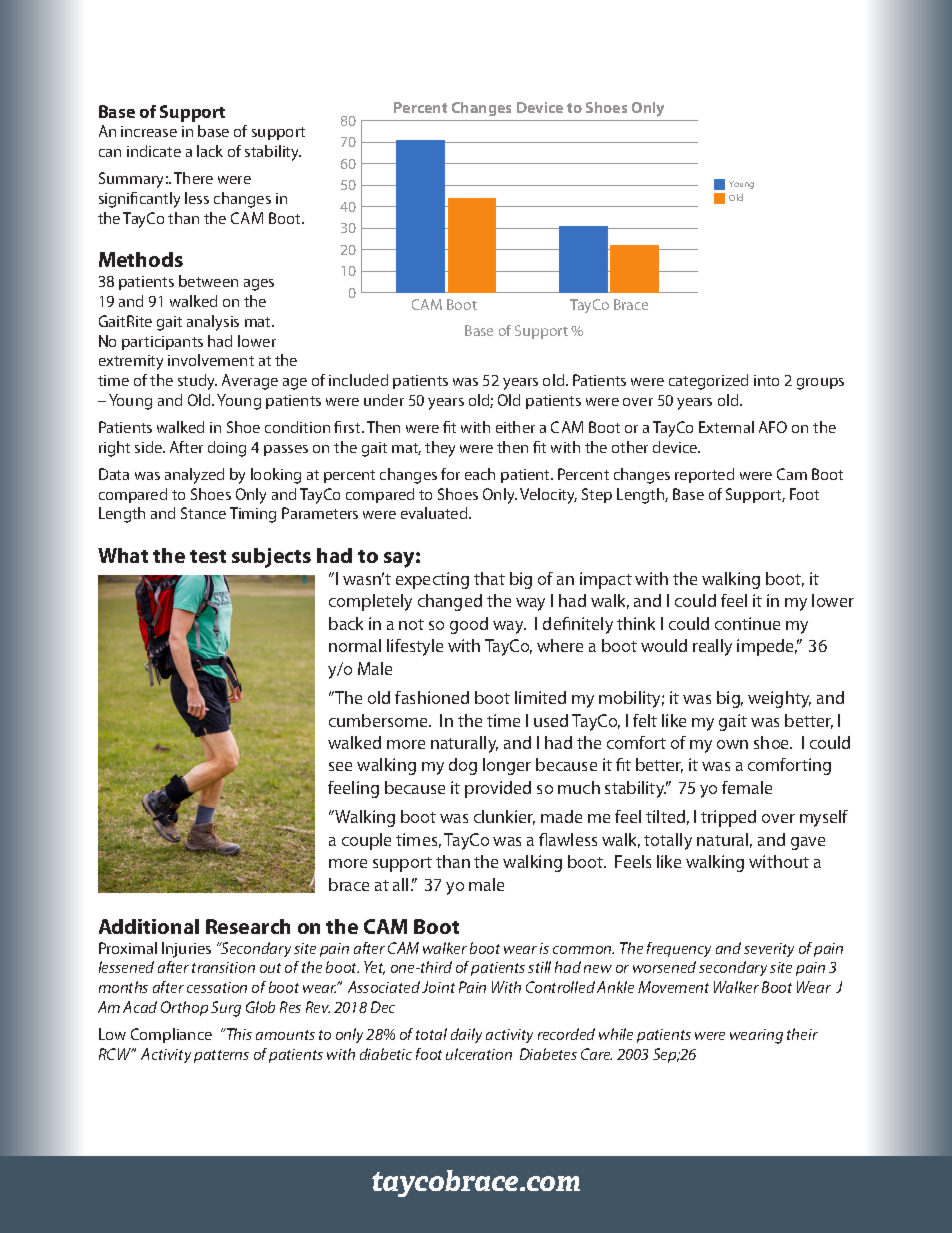 The image size is (952, 1233). I want to click on There, so click(193, 178).
